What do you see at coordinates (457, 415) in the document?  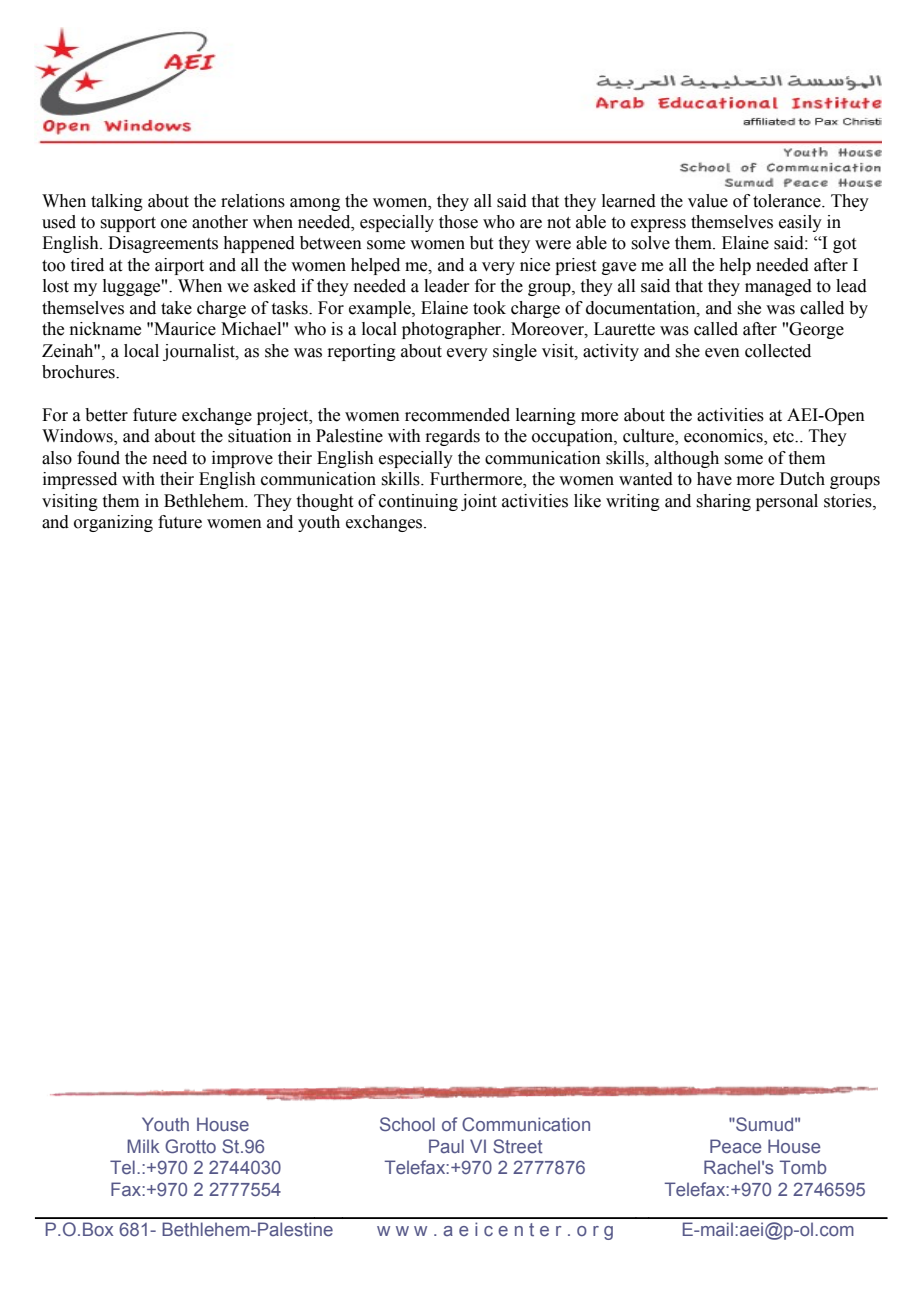 I see `recommended` at bounding box center [457, 415].
